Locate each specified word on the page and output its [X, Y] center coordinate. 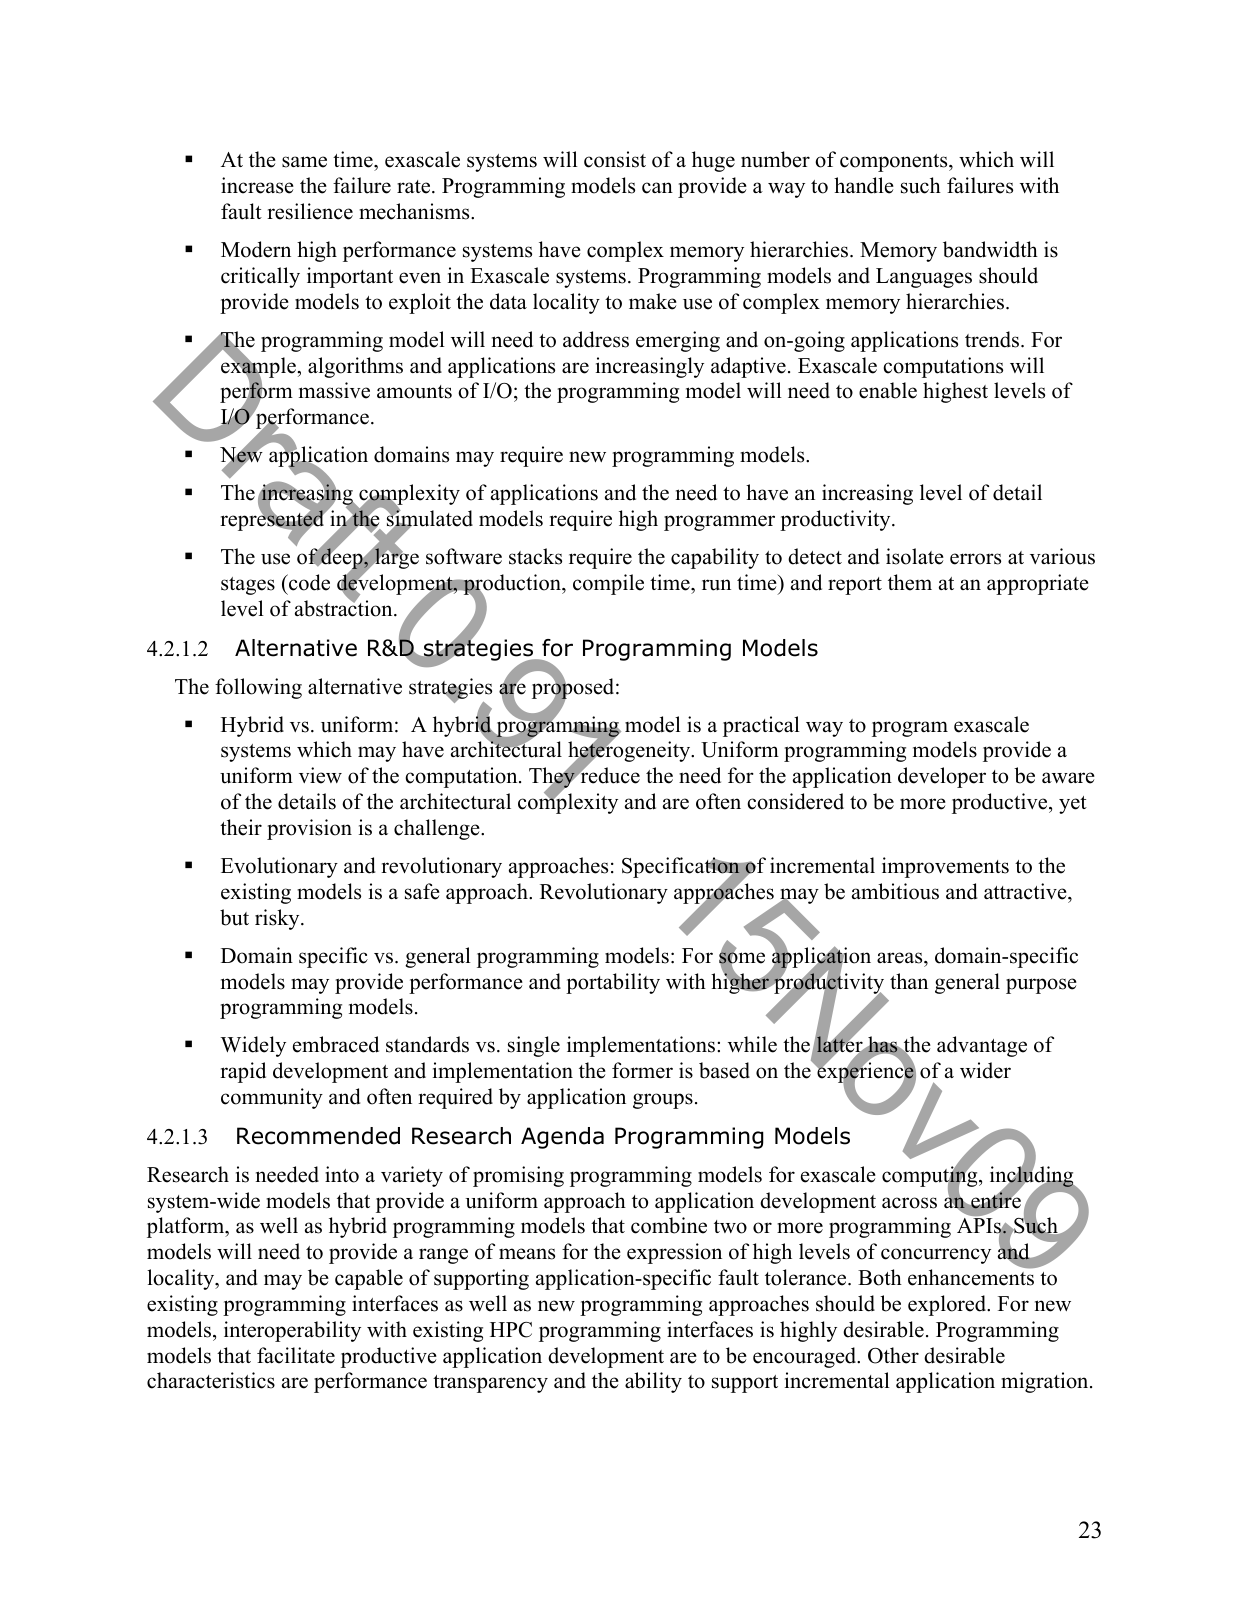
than [909, 981]
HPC [511, 1330]
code [308, 582]
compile [608, 584]
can [657, 188]
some [742, 958]
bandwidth [990, 249]
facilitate [296, 1355]
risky [278, 919]
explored [948, 1305]
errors [975, 559]
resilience [310, 211]
